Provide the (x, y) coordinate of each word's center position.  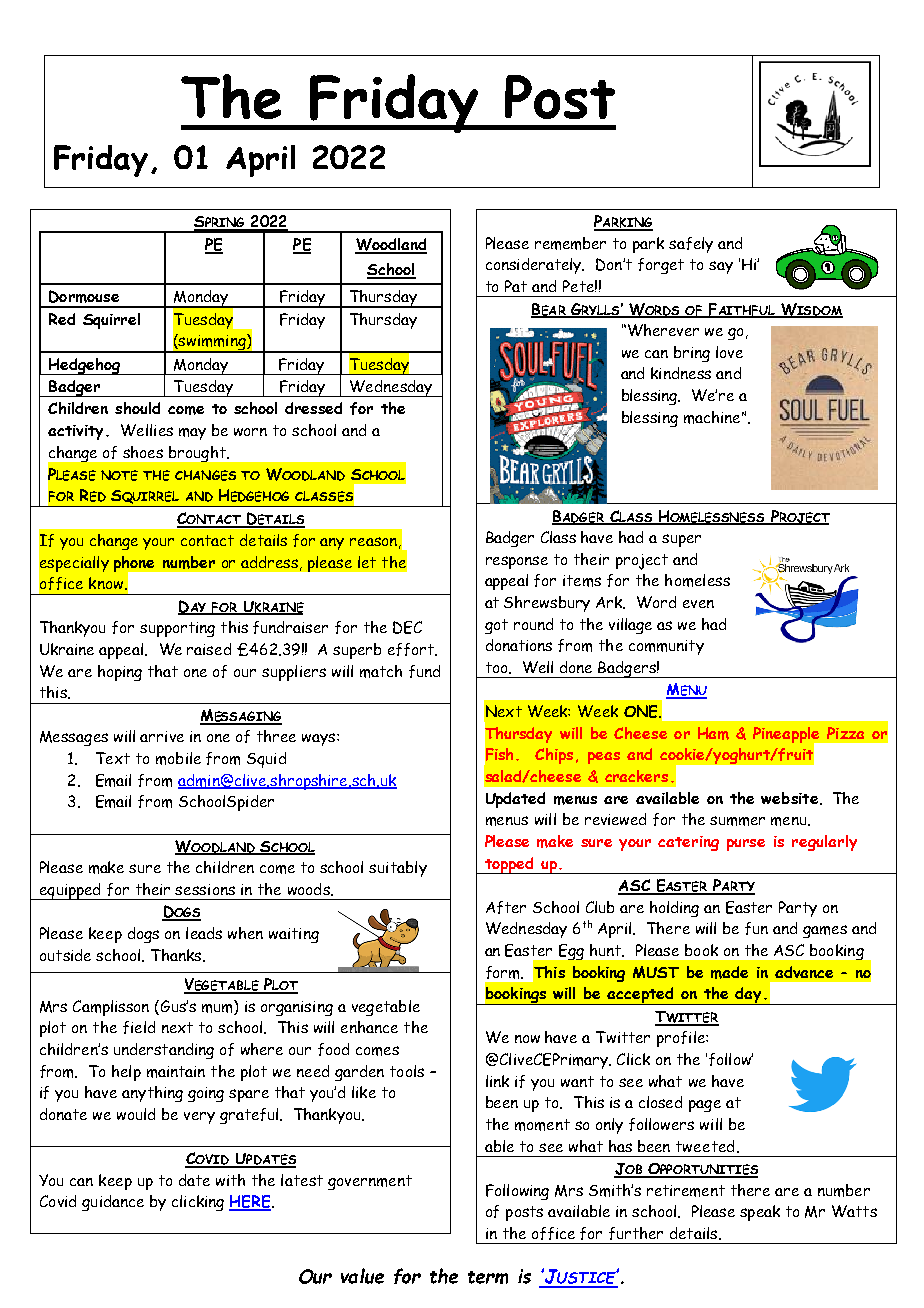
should (137, 408)
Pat (516, 286)
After (506, 907)
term (488, 1277)
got (496, 626)
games (825, 931)
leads (204, 933)
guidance (113, 1203)
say (721, 267)
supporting (177, 629)
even (698, 604)
